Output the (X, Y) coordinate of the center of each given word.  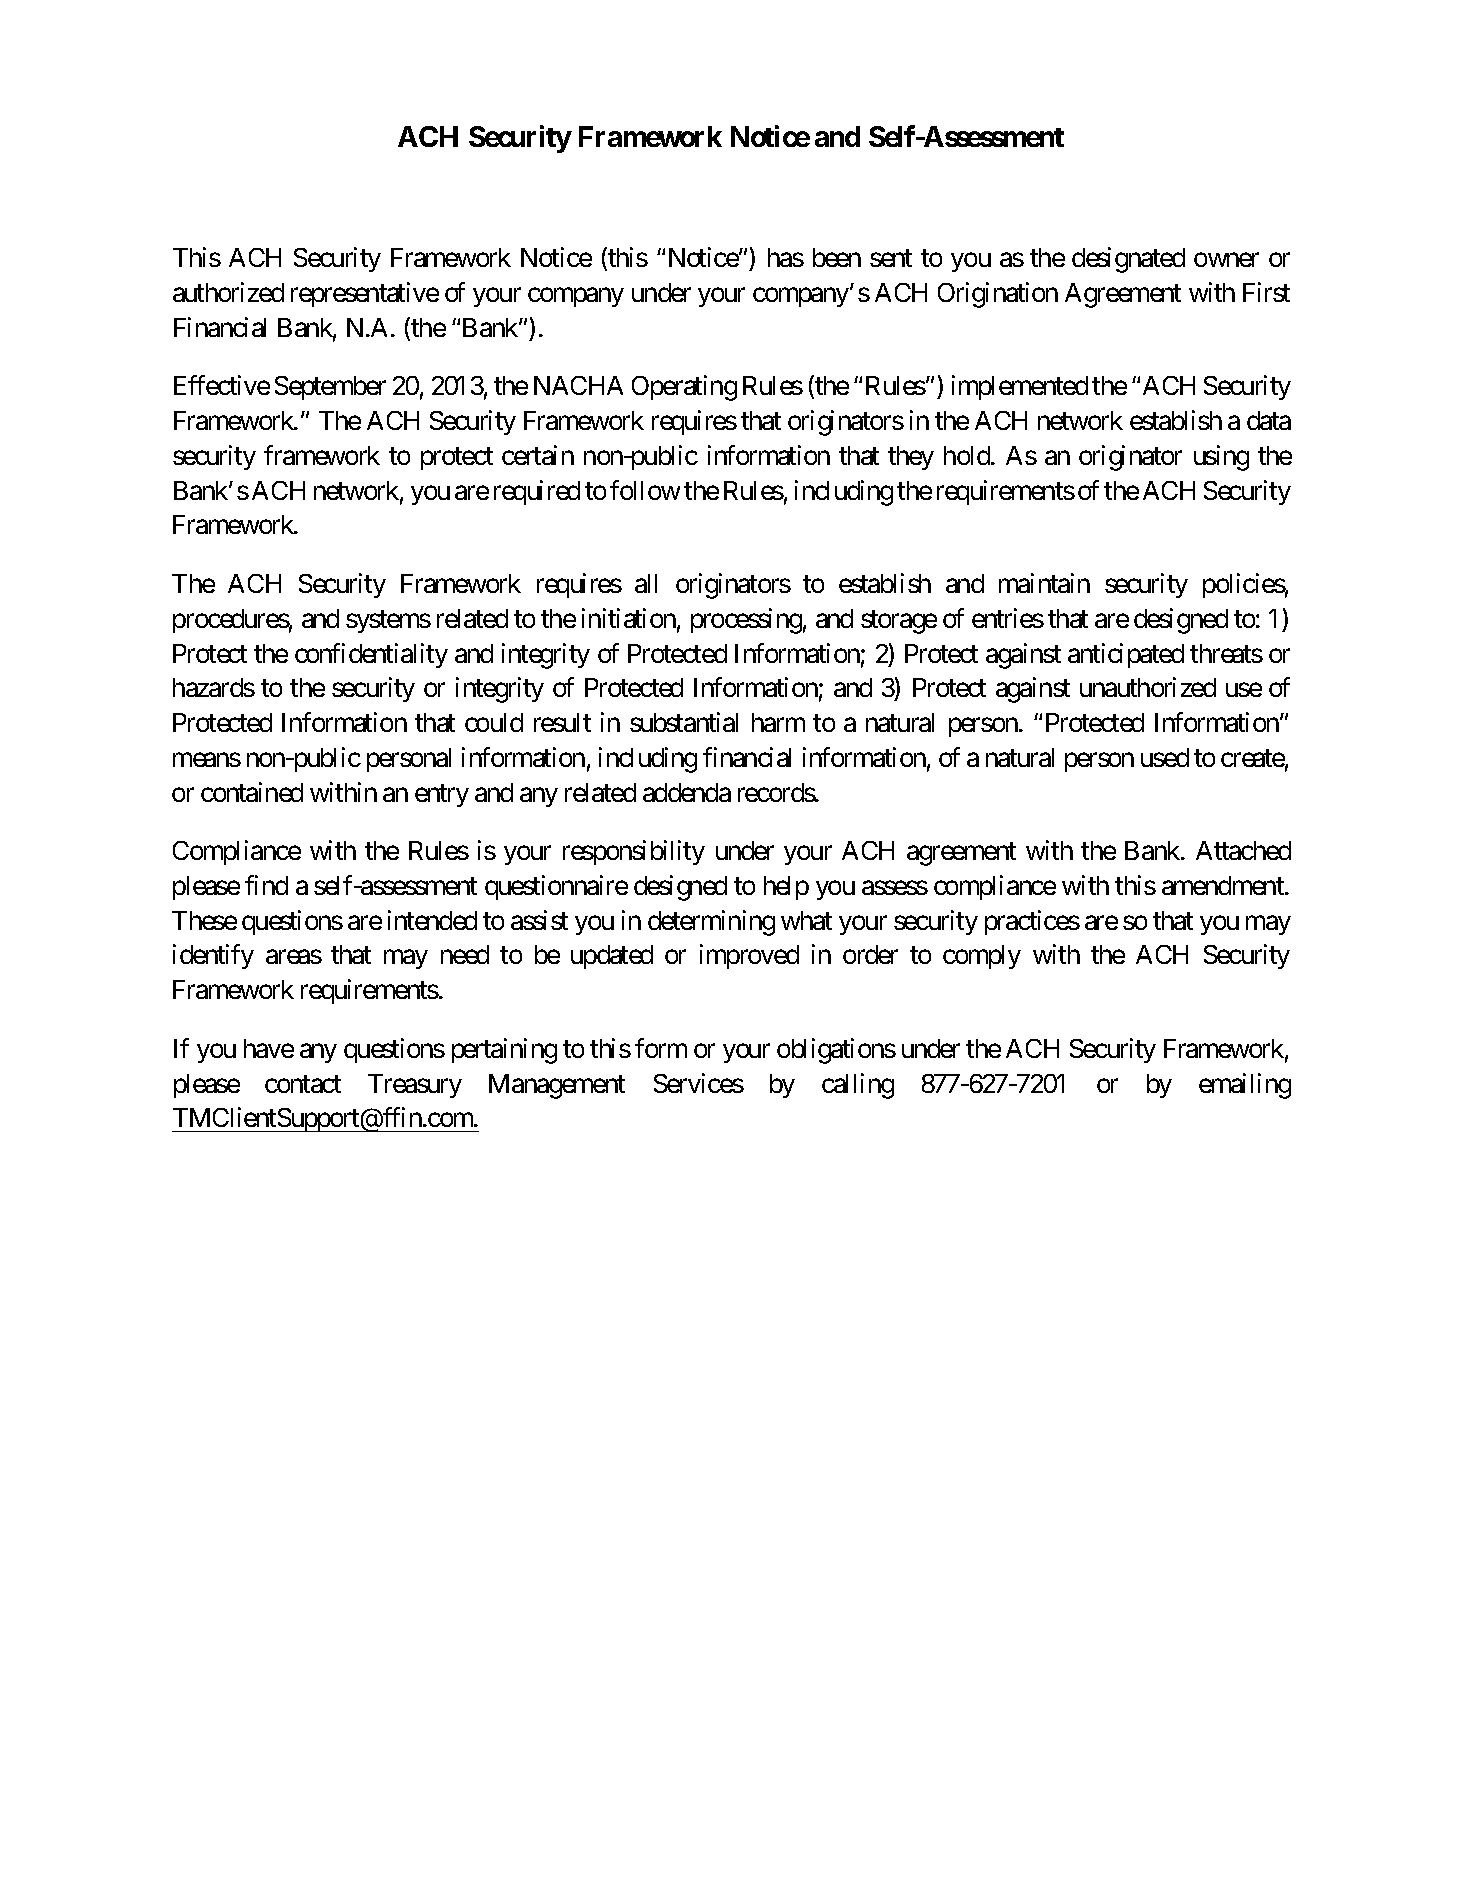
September (330, 388)
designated (1128, 260)
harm (778, 722)
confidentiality (371, 655)
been (837, 257)
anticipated (1126, 655)
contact (303, 1084)
